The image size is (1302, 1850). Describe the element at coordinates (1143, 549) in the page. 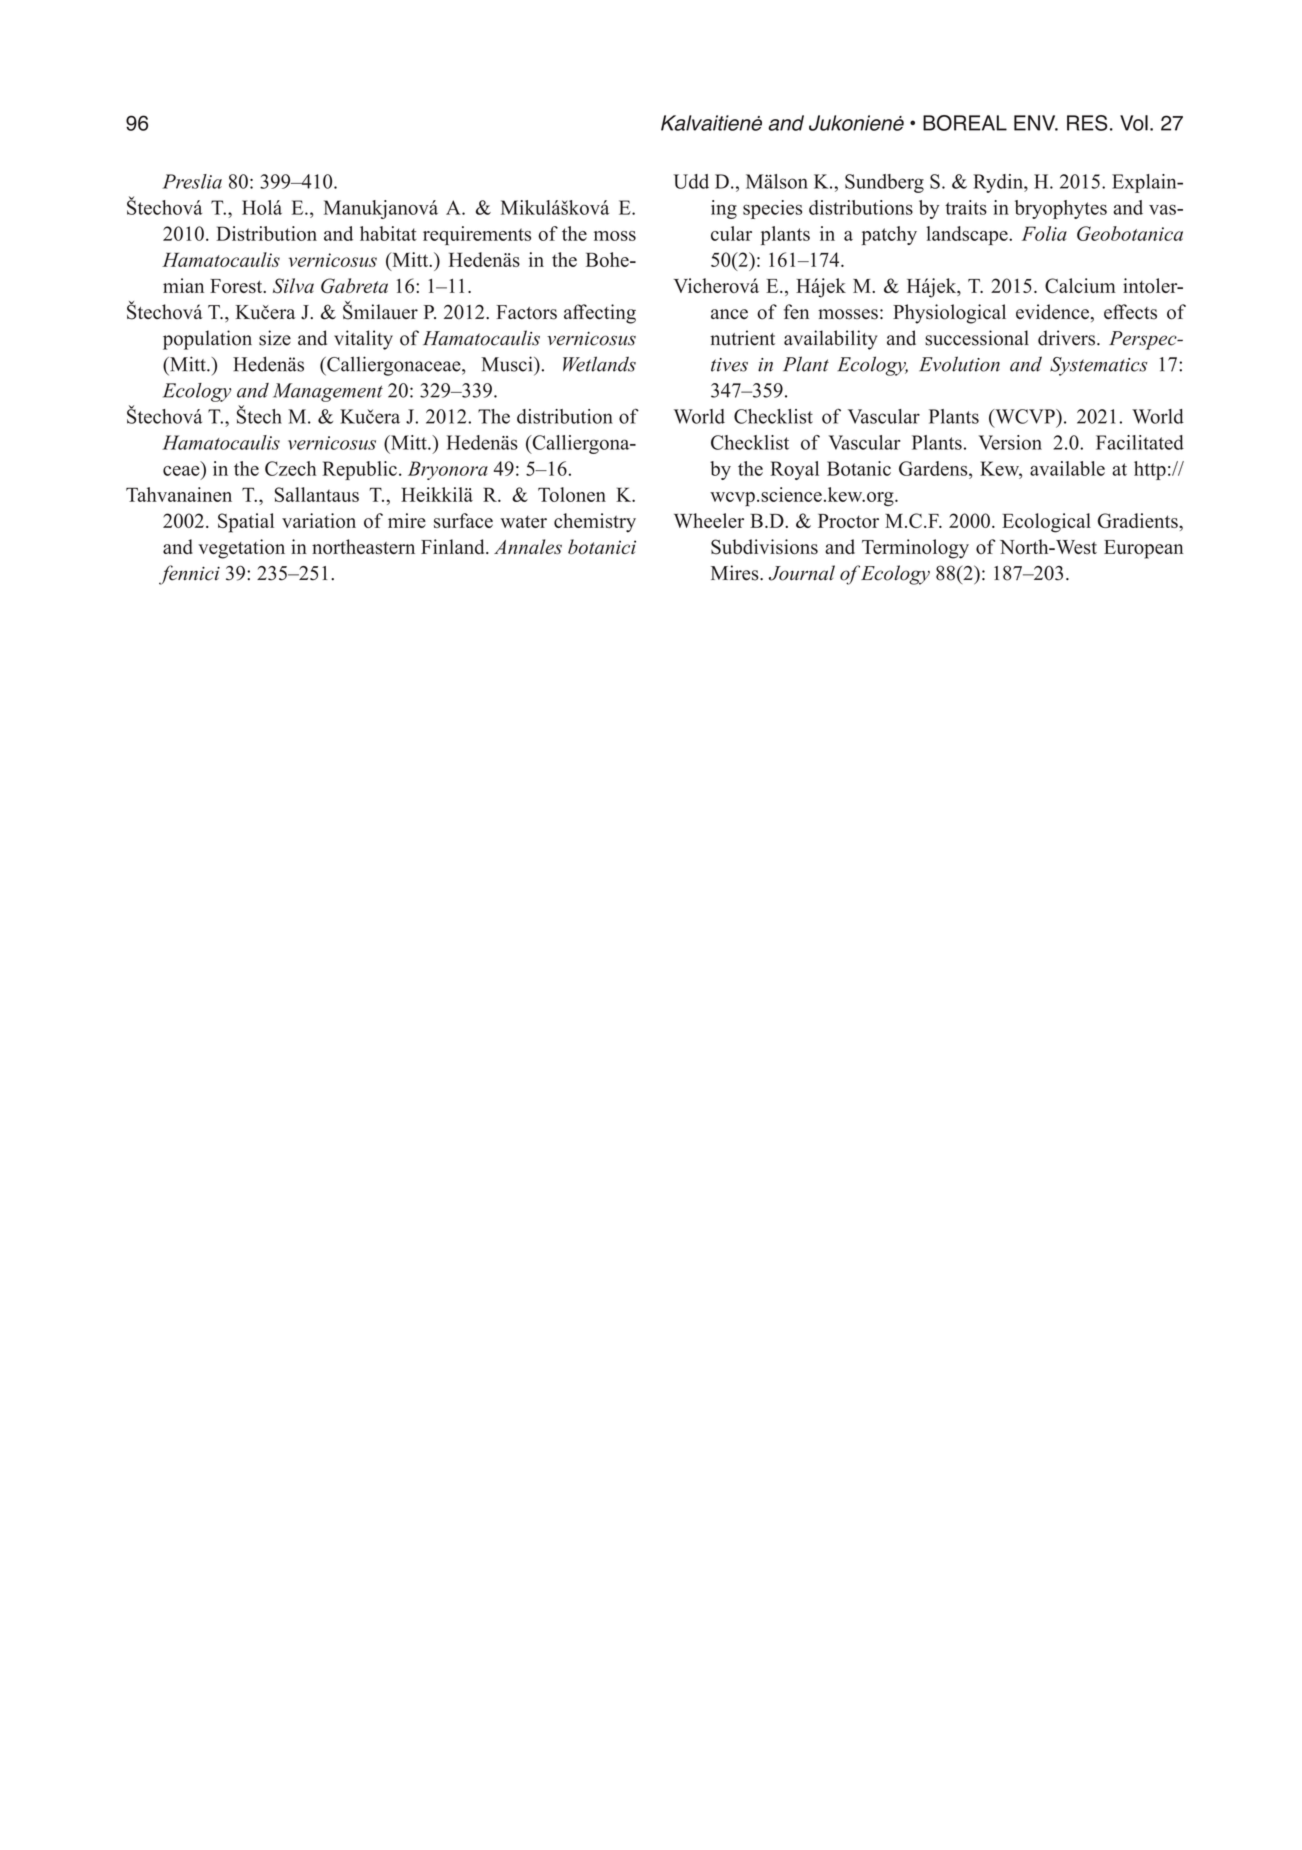

I see `European` at that location.
